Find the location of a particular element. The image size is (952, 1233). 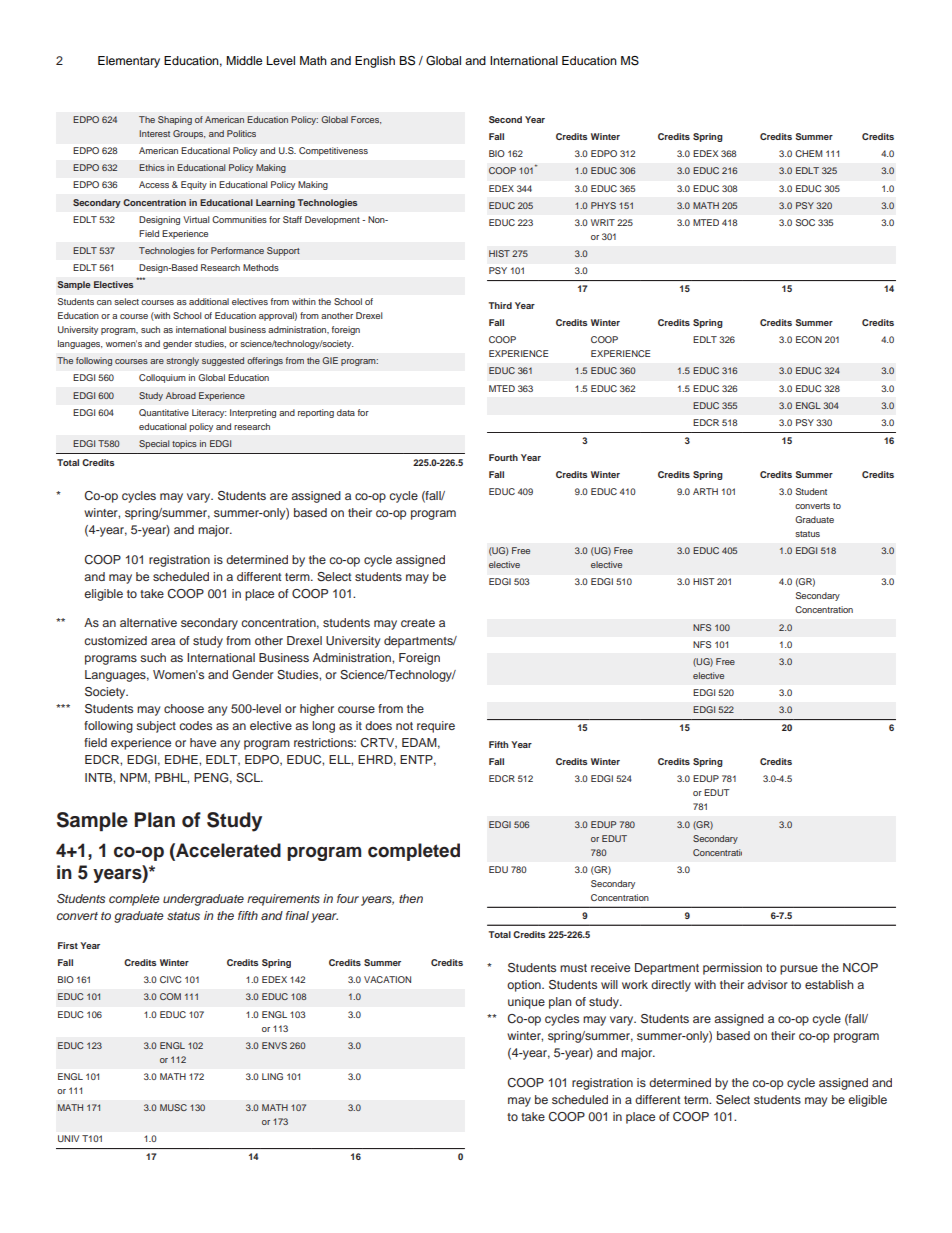

CHEM is located at coordinates (808, 153).
